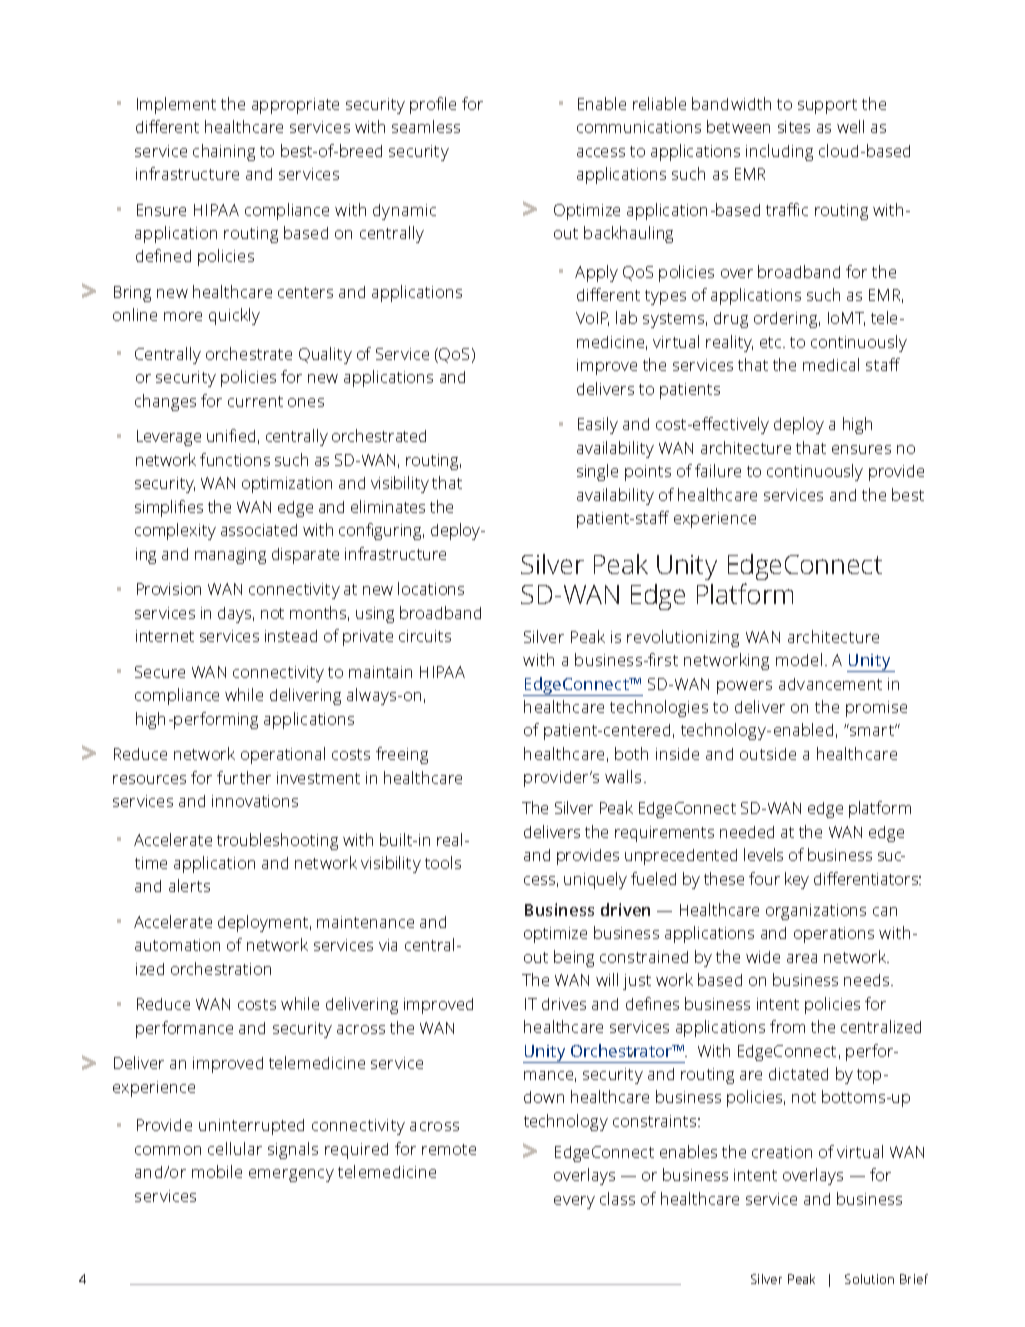 The width and height of the page is (1025, 1327). I want to click on chaining, so click(224, 152).
